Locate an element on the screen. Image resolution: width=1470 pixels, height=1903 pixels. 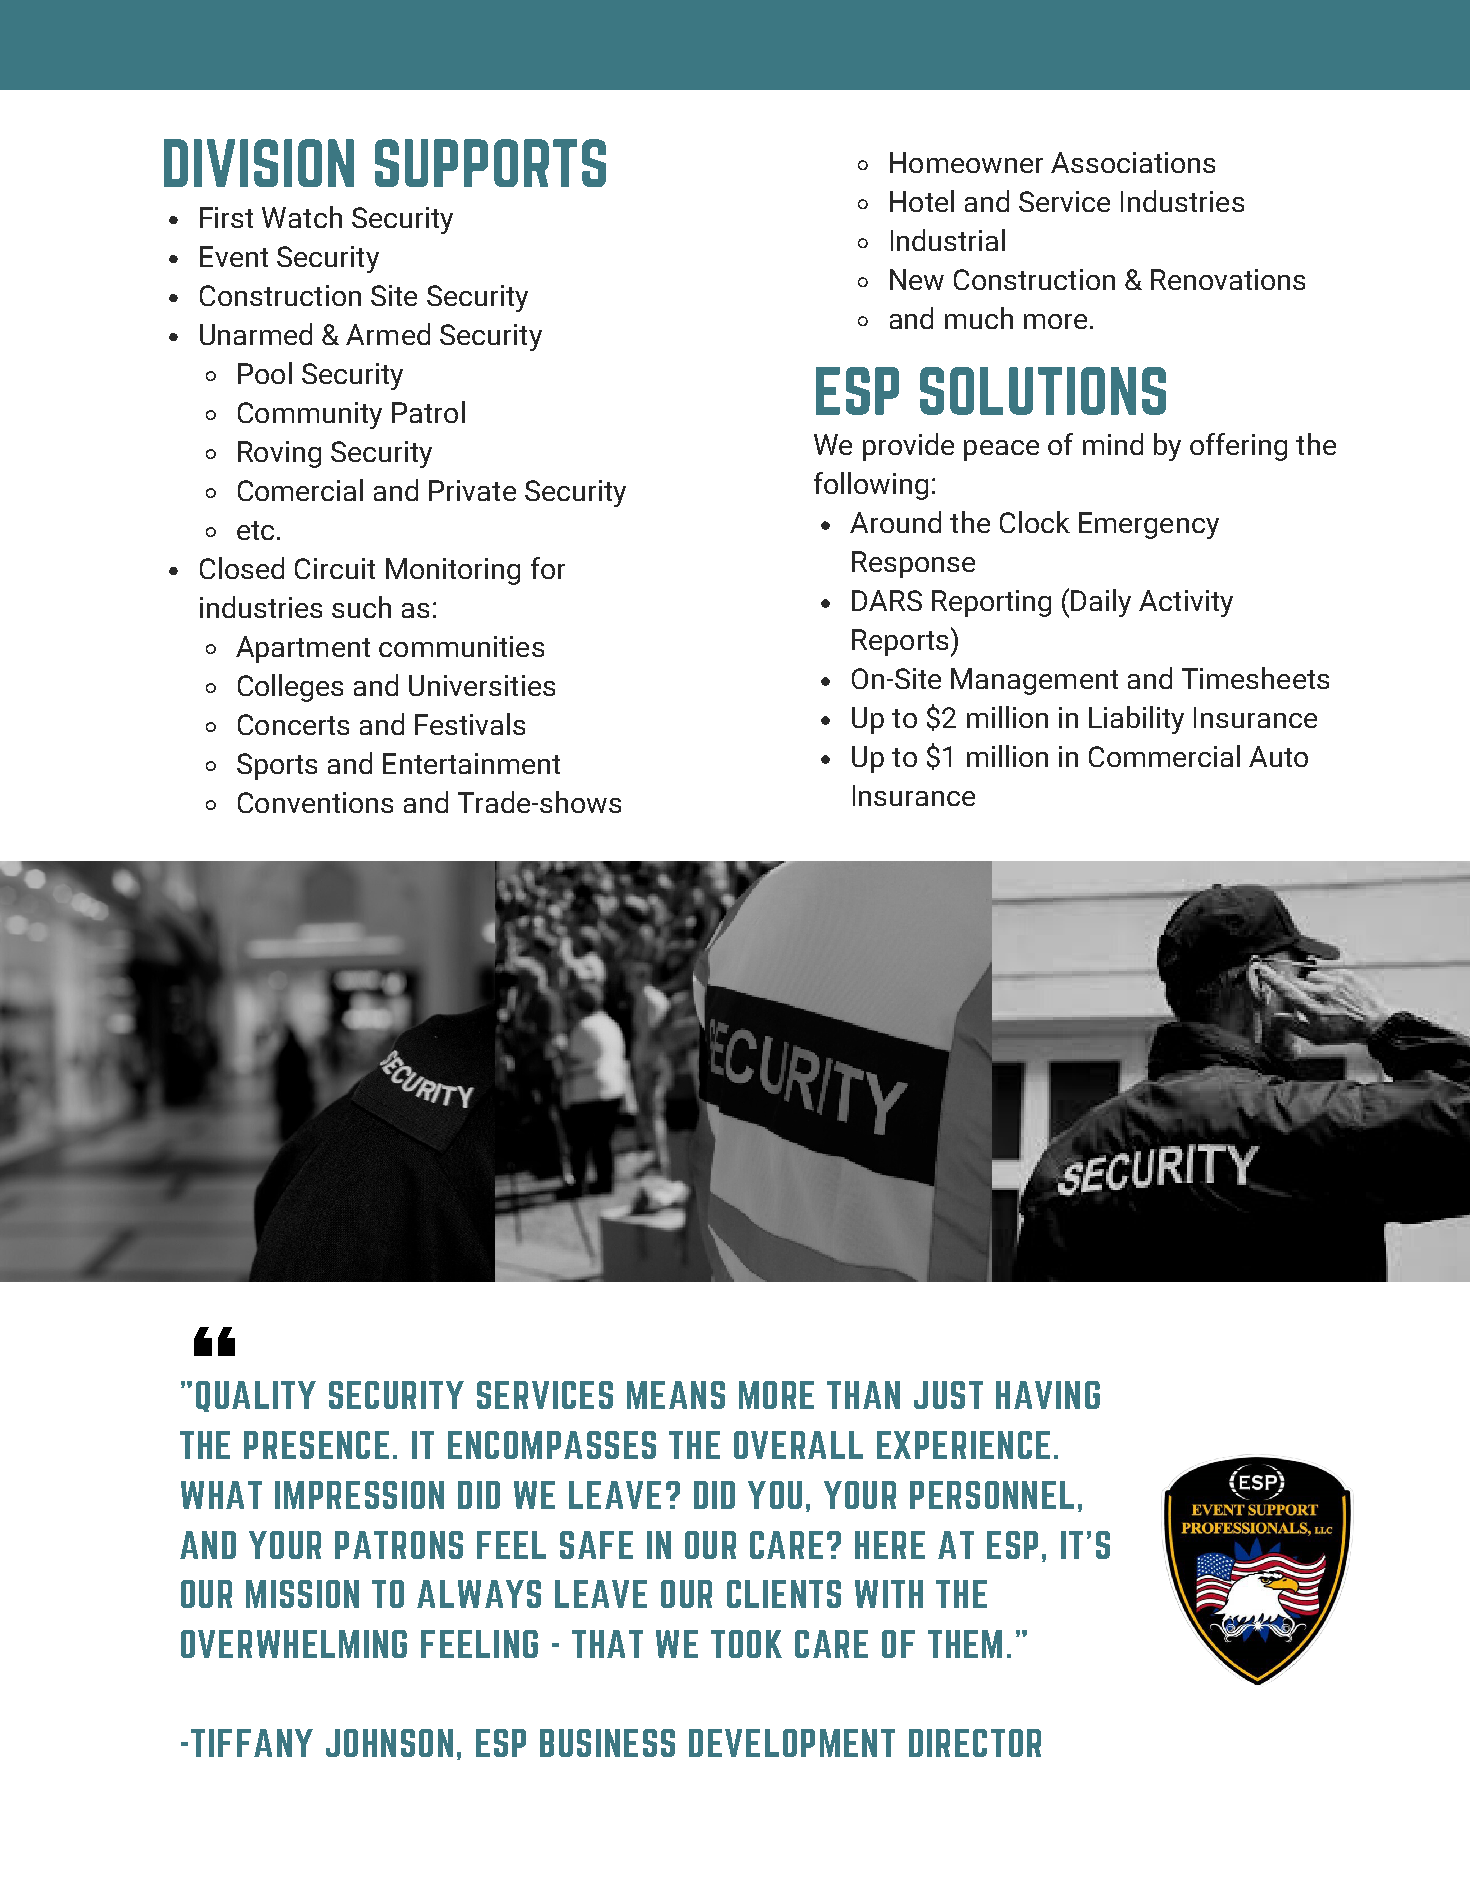
Associations is located at coordinates (1133, 162).
